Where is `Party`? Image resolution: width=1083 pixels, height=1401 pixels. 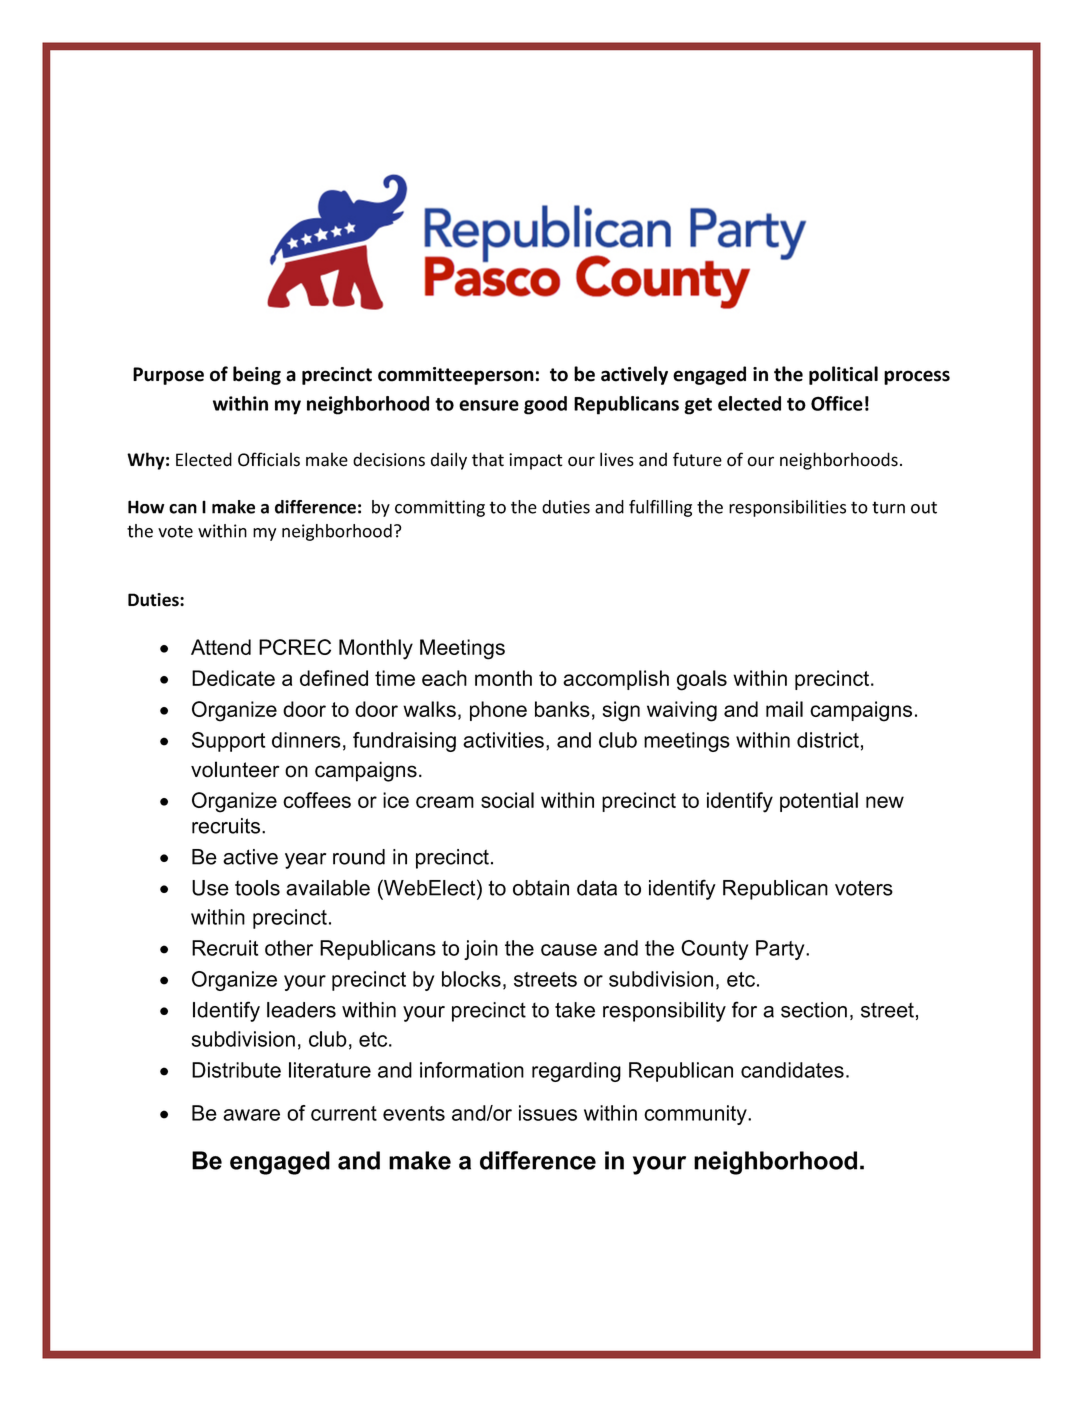
Party is located at coordinates (781, 950).
